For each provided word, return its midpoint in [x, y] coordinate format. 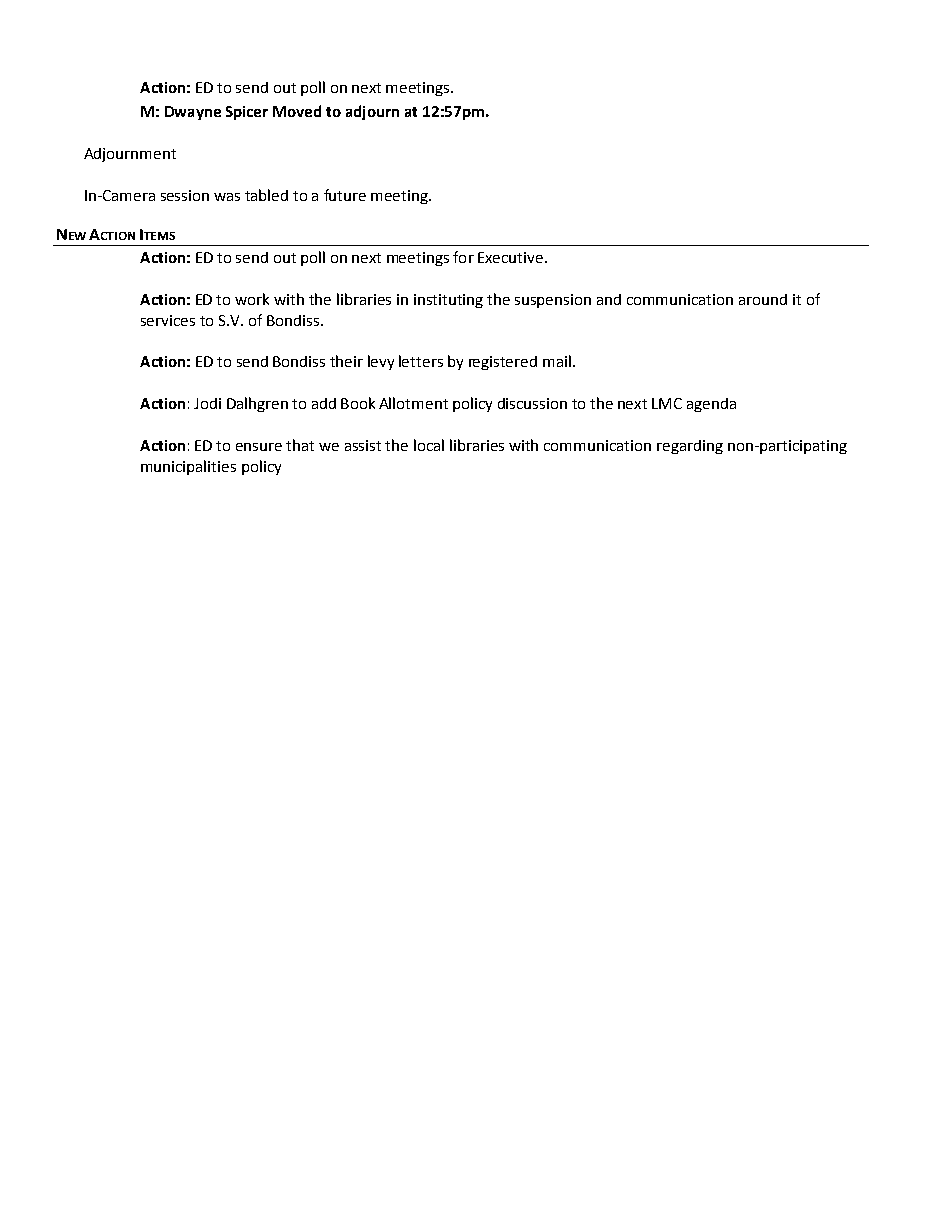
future [345, 195]
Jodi [207, 403]
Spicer [247, 113]
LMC [667, 403]
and [609, 299]
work [252, 299]
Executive [510, 257]
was [227, 197]
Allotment [413, 403]
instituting [448, 301]
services [168, 320]
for [463, 257]
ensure [259, 447]
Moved [297, 111]
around [763, 299]
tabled [266, 195]
